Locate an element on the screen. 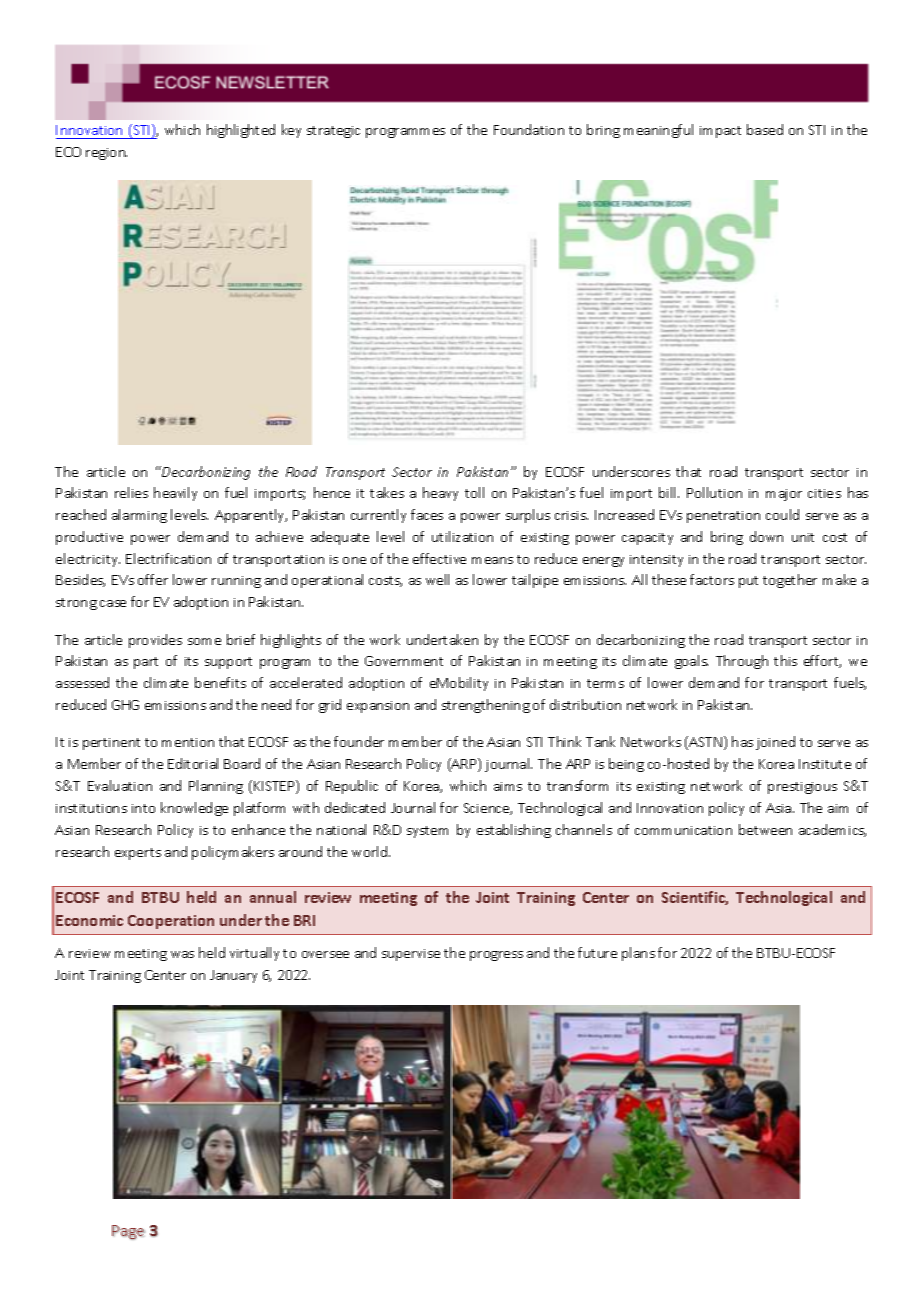 Image resolution: width=924 pixels, height=1308 pixels. Page is located at coordinates (128, 1232).
